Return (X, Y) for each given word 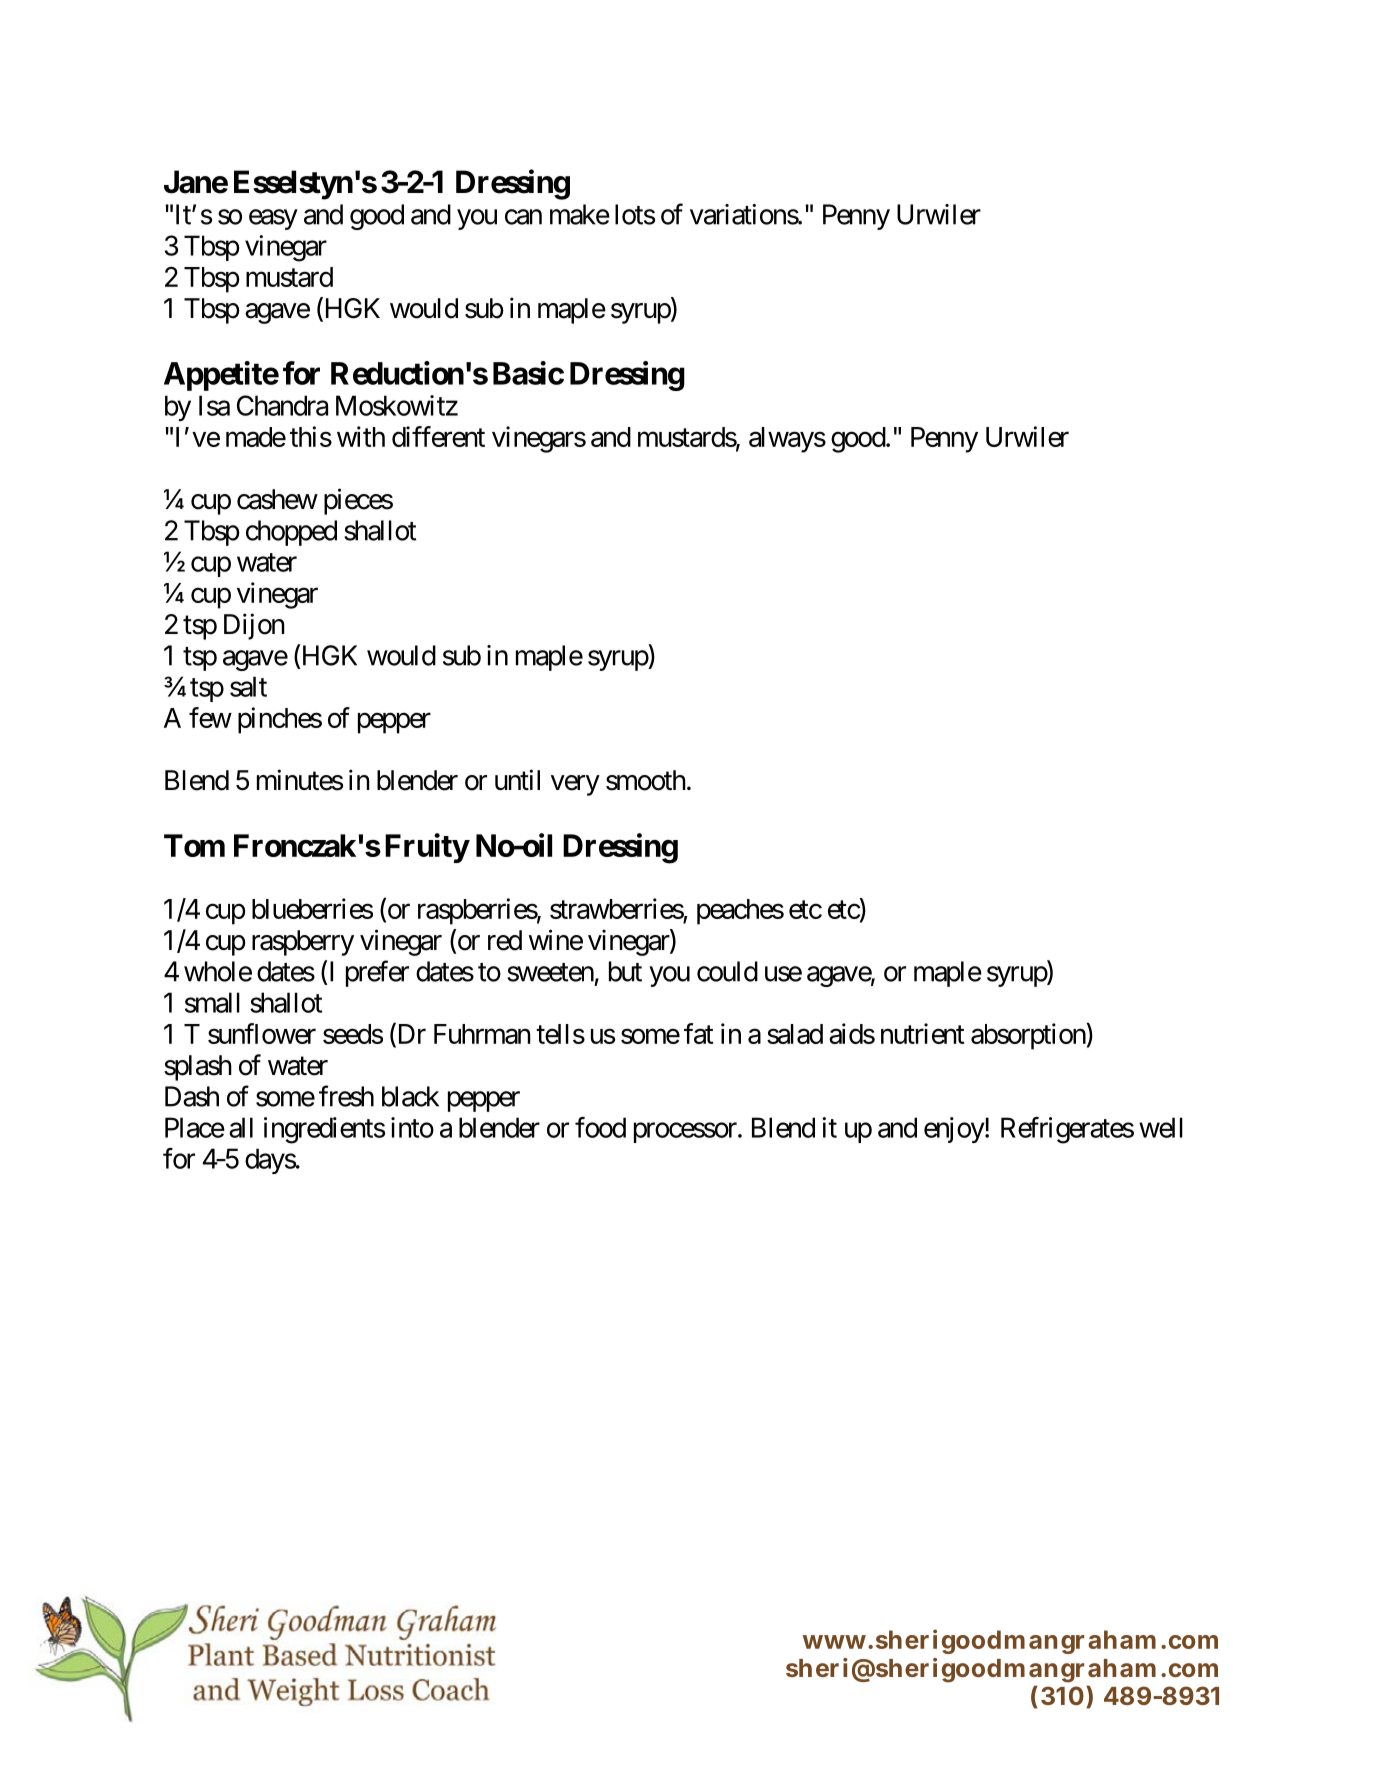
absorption (1028, 1036)
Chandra (282, 405)
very (575, 785)
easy (273, 219)
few (210, 717)
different (438, 436)
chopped (291, 533)
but (625, 971)
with (361, 436)
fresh (346, 1096)
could (727, 971)
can (523, 217)
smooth (646, 780)
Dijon (254, 626)
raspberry (303, 943)
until (517, 779)
